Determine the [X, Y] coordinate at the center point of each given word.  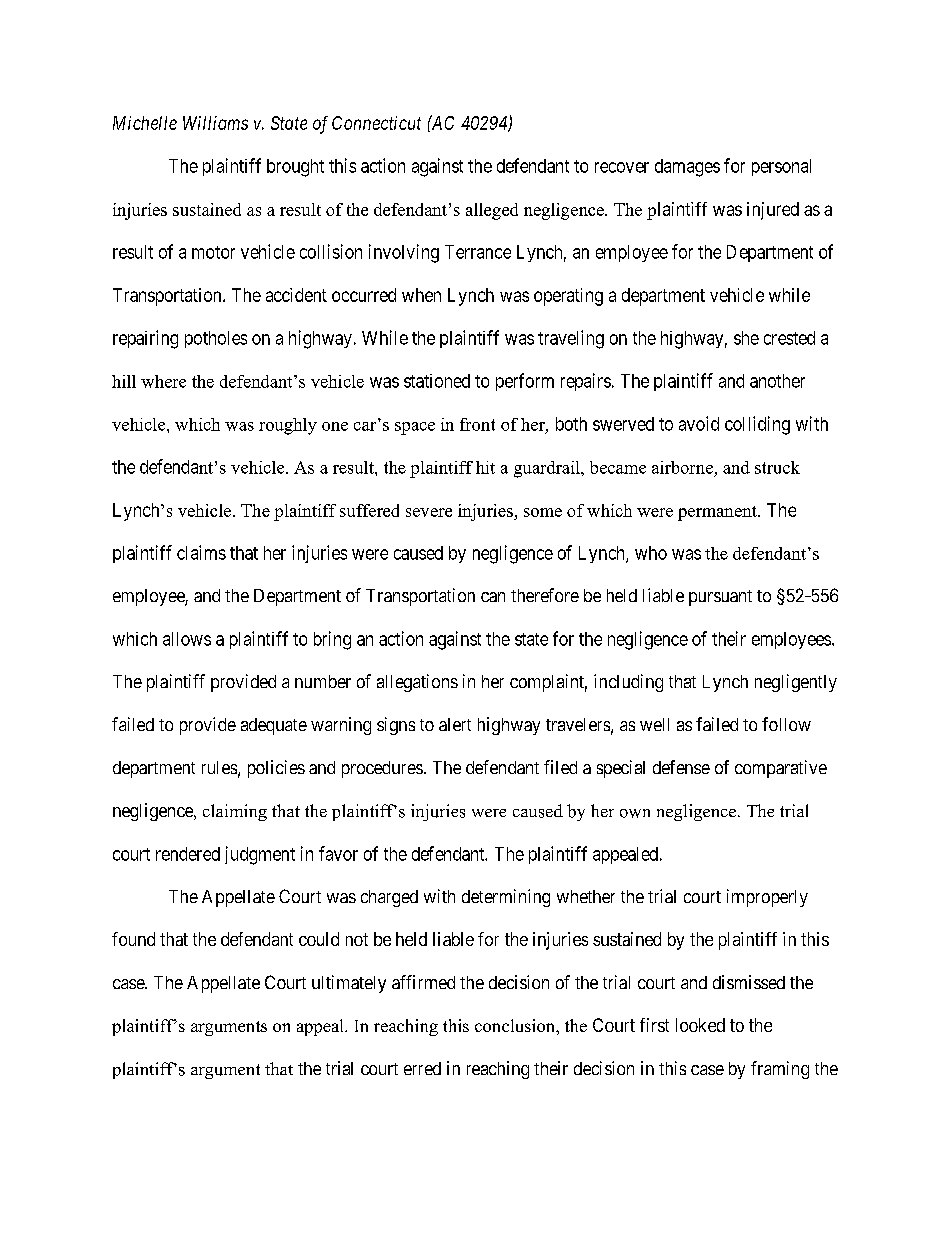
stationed [437, 381]
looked [700, 1025]
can [493, 597]
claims [201, 552]
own [635, 813]
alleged [492, 211]
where [163, 381]
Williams [215, 123]
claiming [235, 812]
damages [687, 168]
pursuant [720, 598]
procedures [382, 769]
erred [422, 1068]
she [746, 338]
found [133, 939]
